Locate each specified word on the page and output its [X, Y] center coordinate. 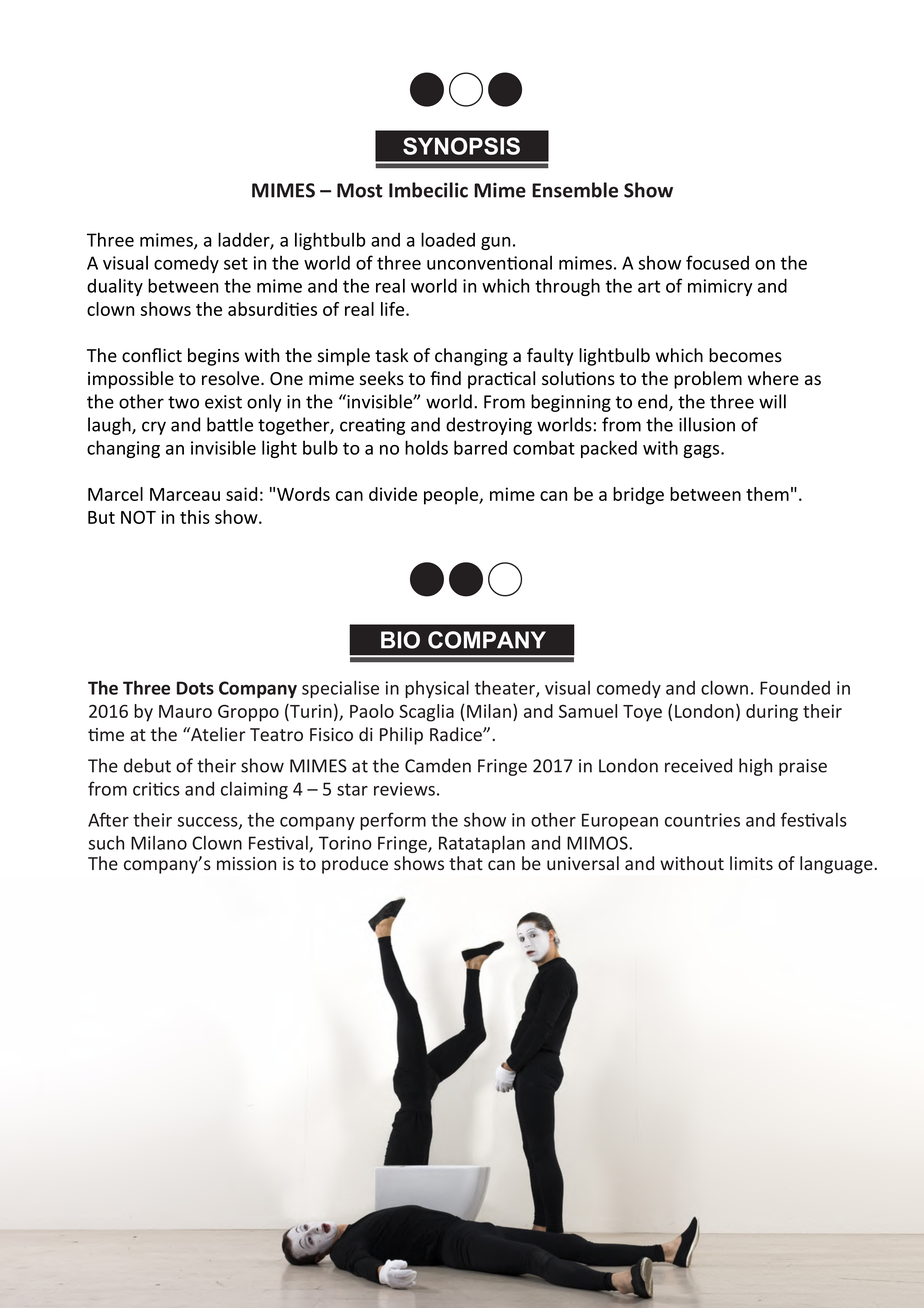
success [209, 823]
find [445, 378]
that [466, 863]
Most [359, 190]
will [772, 401]
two [183, 402]
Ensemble [575, 190]
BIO [400, 640]
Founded [795, 687]
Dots [195, 688]
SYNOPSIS [461, 146]
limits [751, 863]
